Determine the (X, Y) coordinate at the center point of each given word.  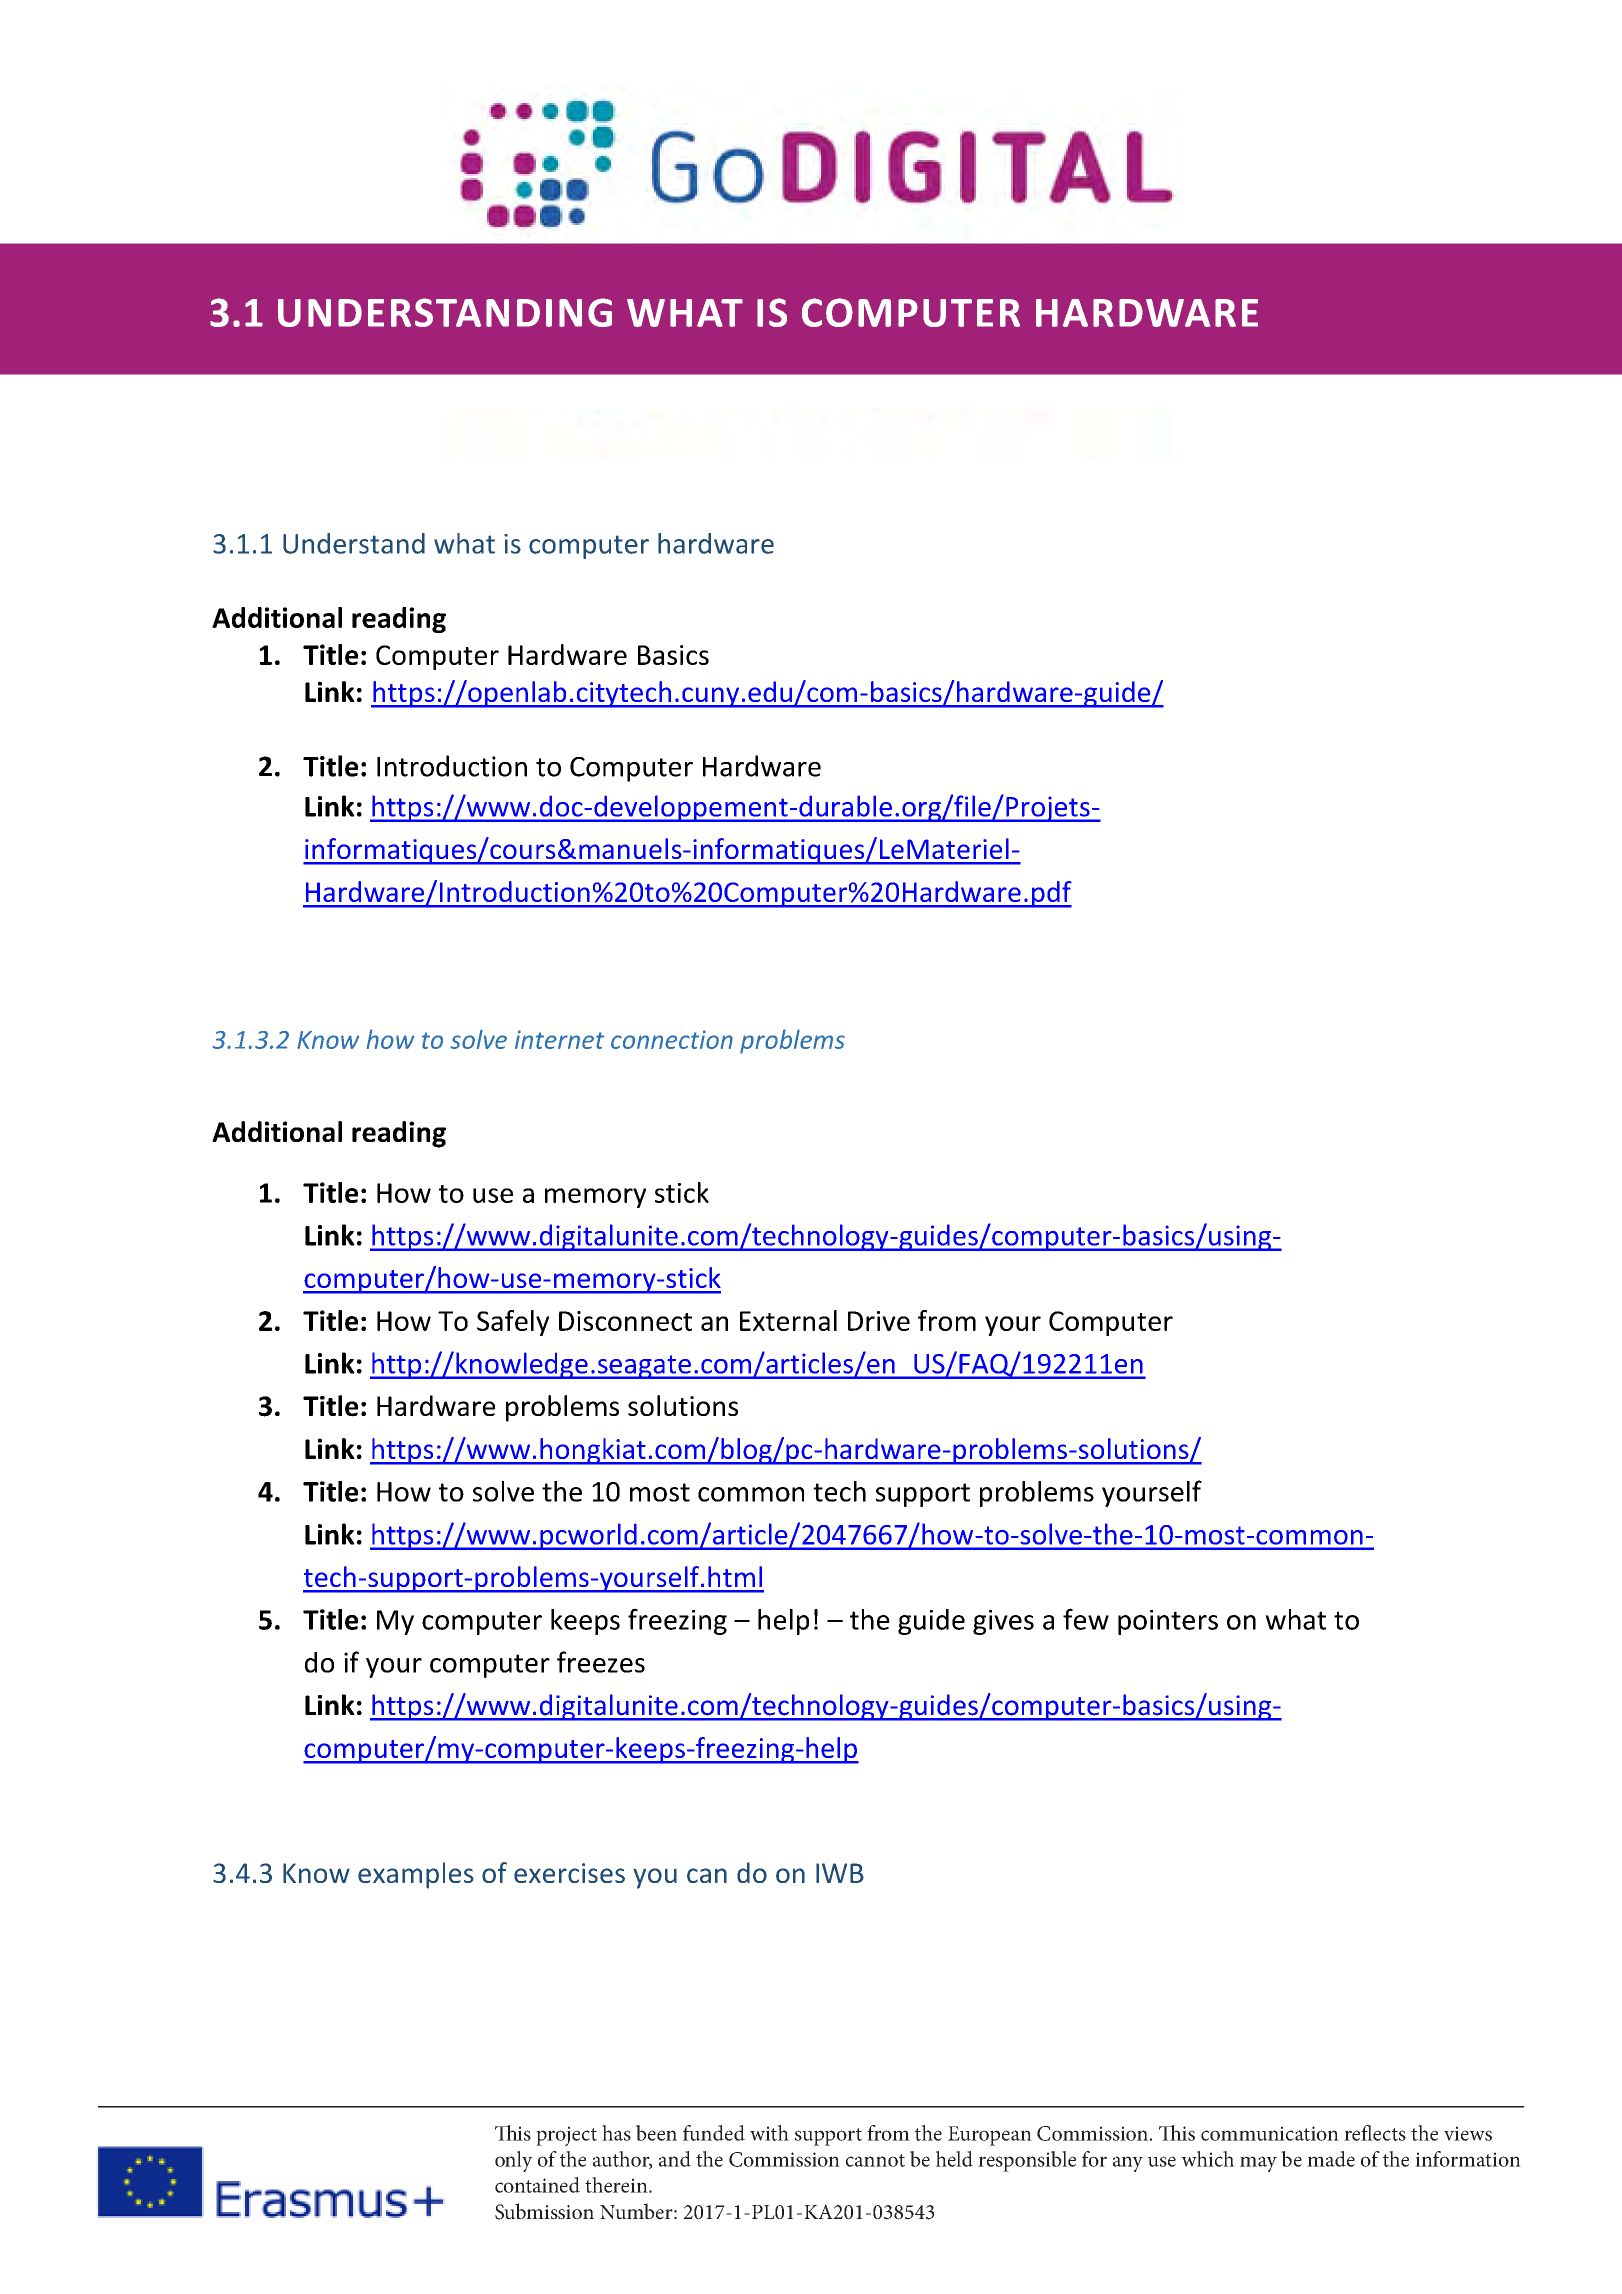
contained (537, 2185)
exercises (569, 1873)
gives (1003, 1622)
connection (672, 1039)
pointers (1168, 1622)
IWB (840, 1873)
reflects (1375, 2133)
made (1331, 2159)
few (1086, 1619)
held (954, 2159)
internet (560, 1039)
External (788, 1320)
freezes (601, 1662)
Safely (513, 1323)
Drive (879, 1321)
